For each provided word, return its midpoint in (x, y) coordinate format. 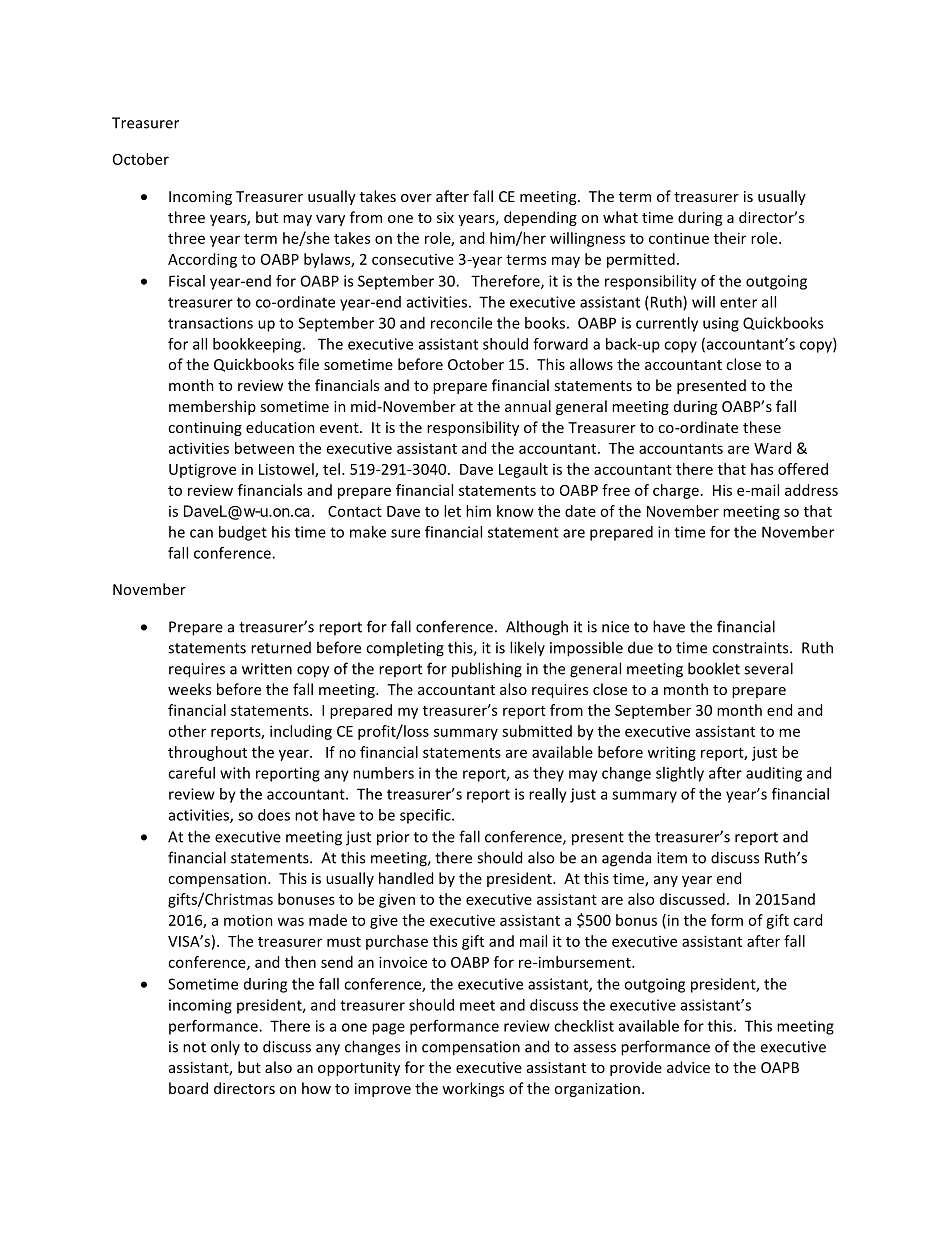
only (225, 1047)
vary (330, 220)
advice (688, 1067)
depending (540, 218)
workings (473, 1089)
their (730, 238)
